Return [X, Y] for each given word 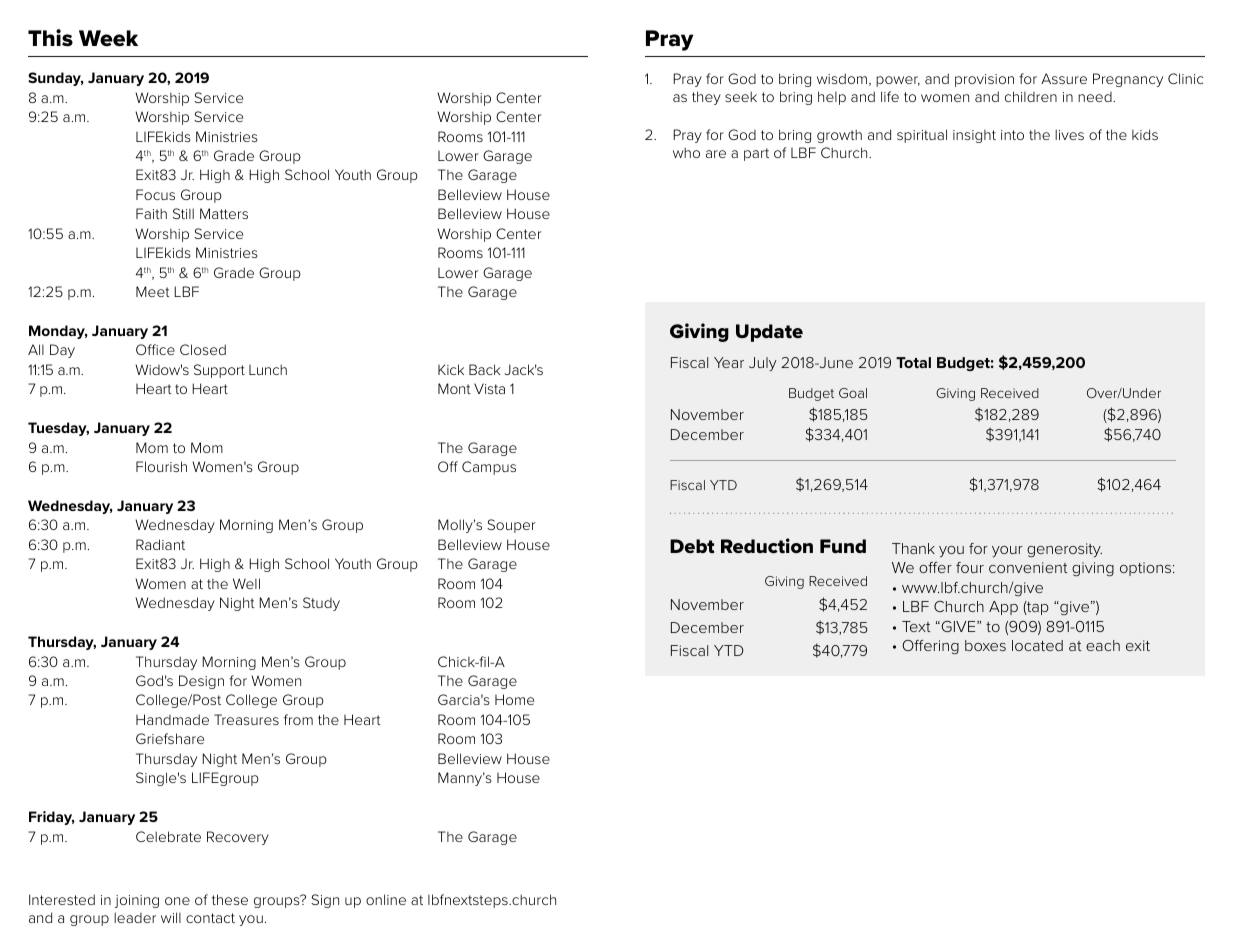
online [386, 899]
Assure [1064, 78]
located [1037, 645]
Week [108, 38]
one [177, 901]
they [706, 98]
